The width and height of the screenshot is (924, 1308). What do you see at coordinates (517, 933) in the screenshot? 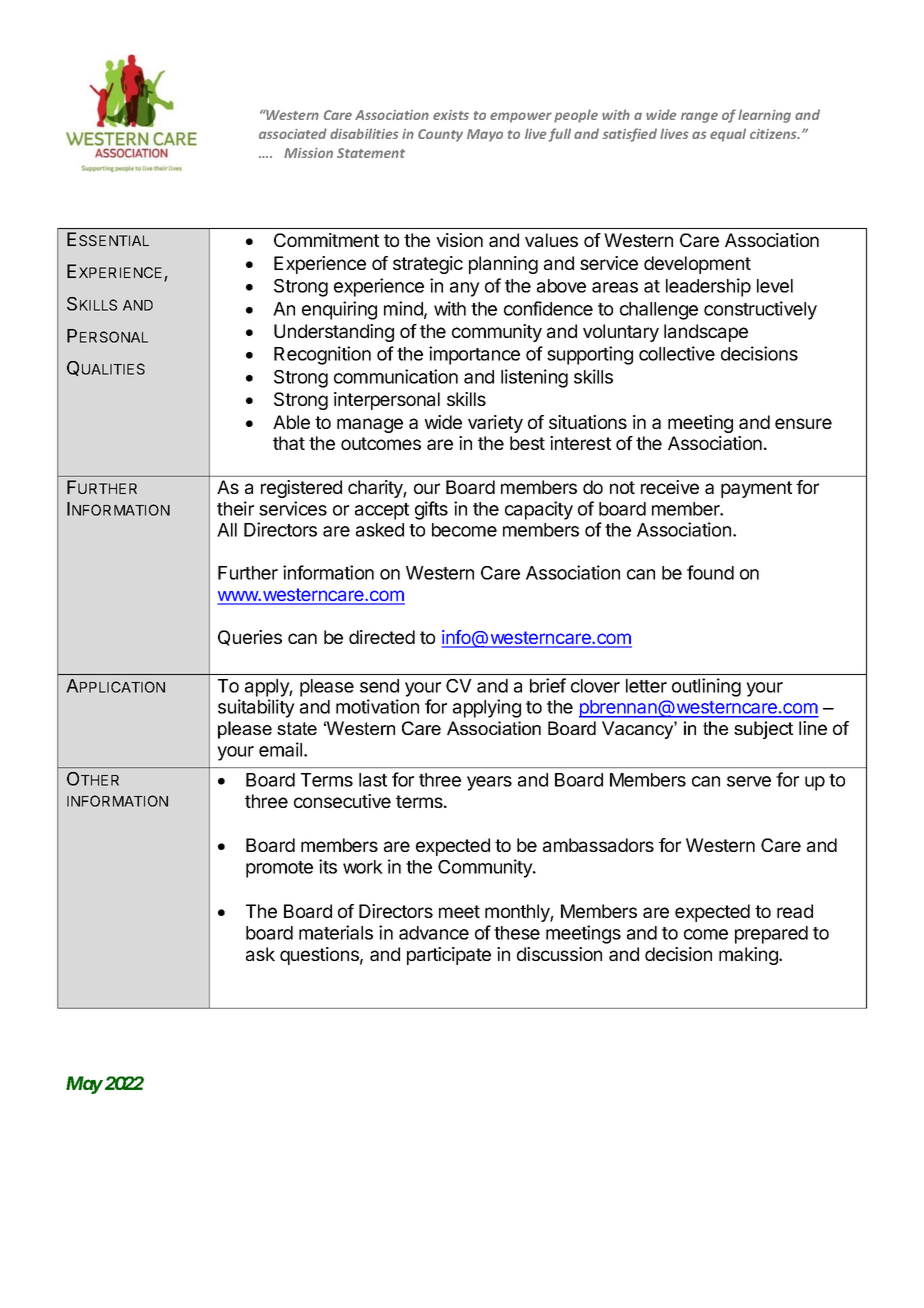
I see `these` at bounding box center [517, 933].
